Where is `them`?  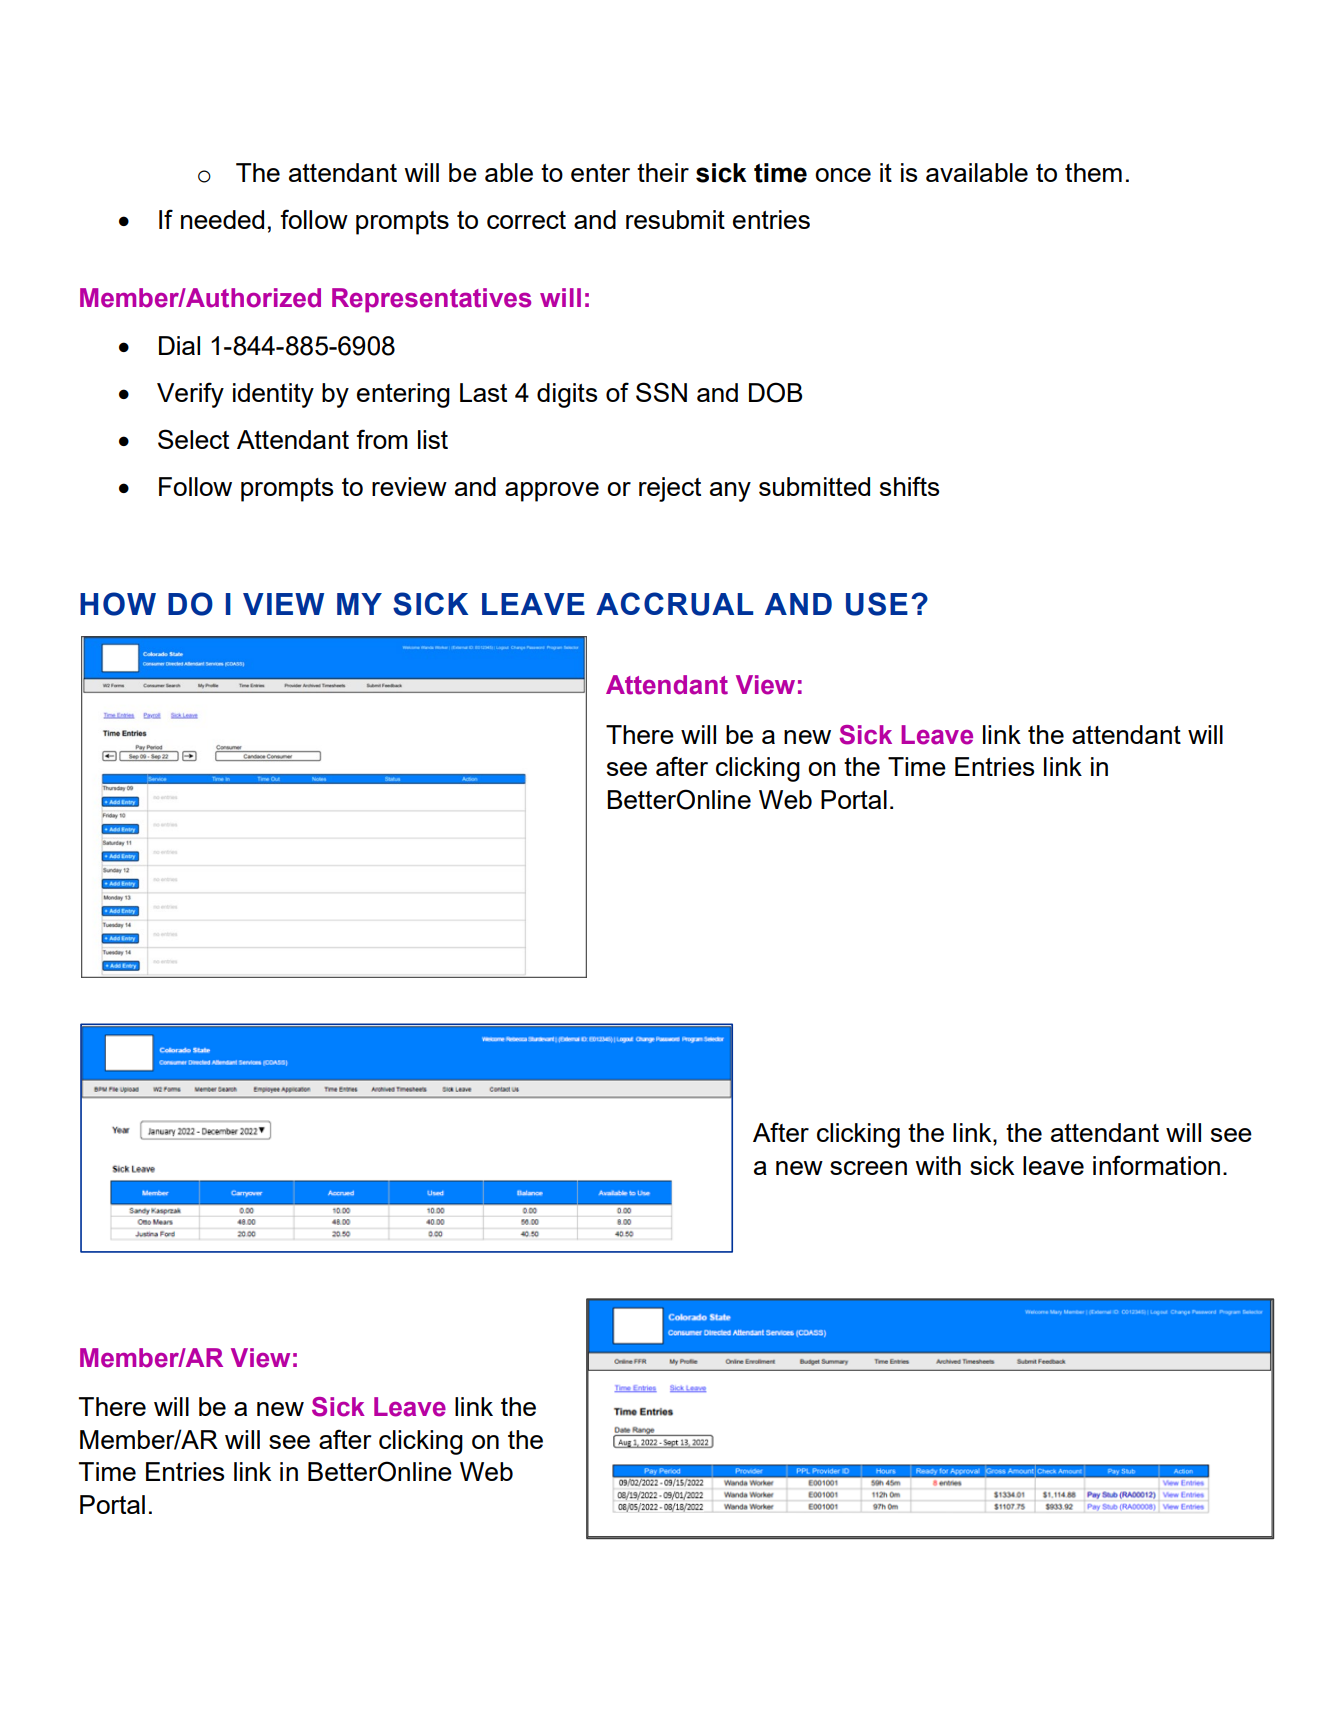
them is located at coordinates (1093, 172).
